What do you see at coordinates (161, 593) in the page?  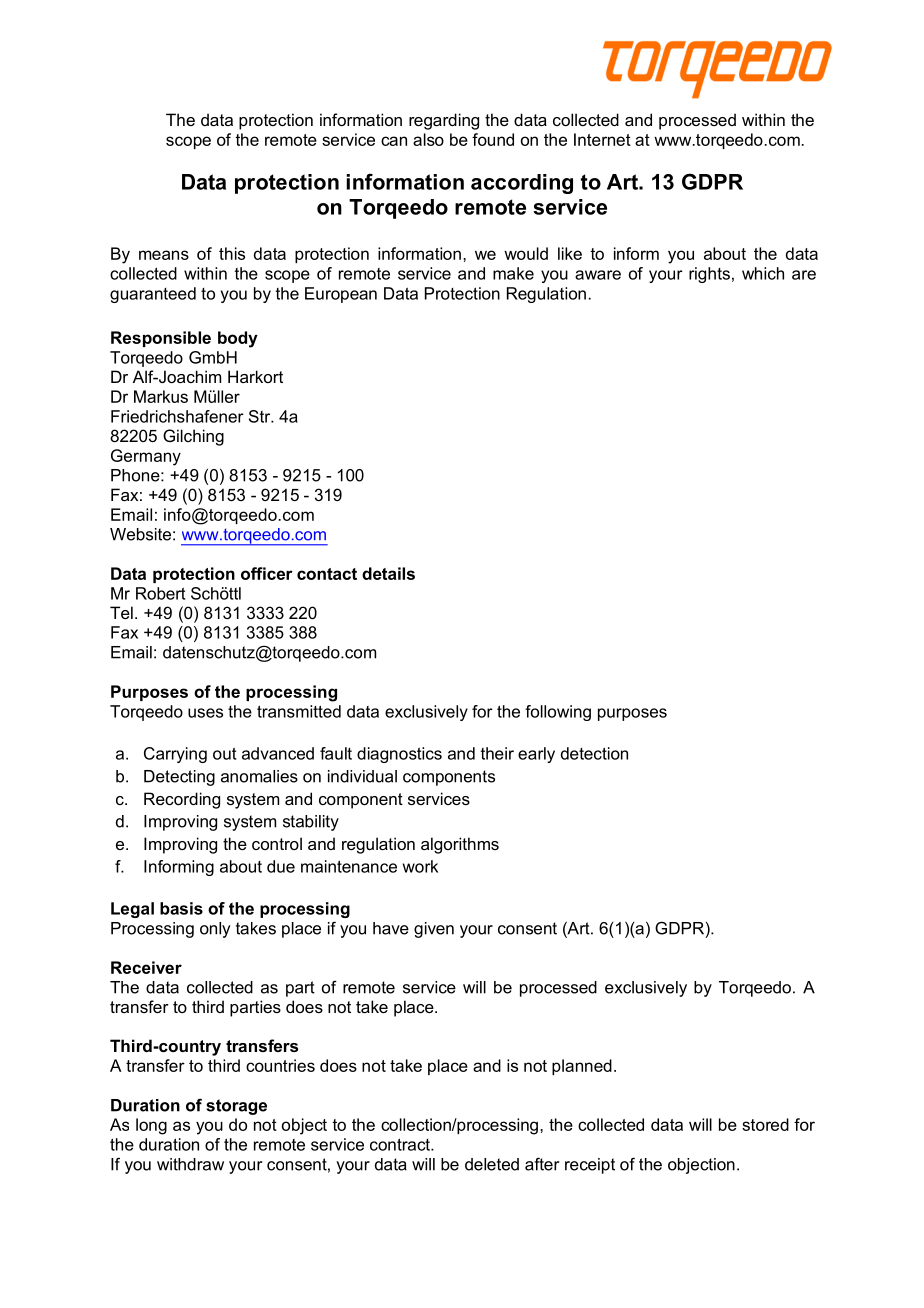 I see `Robert` at bounding box center [161, 593].
